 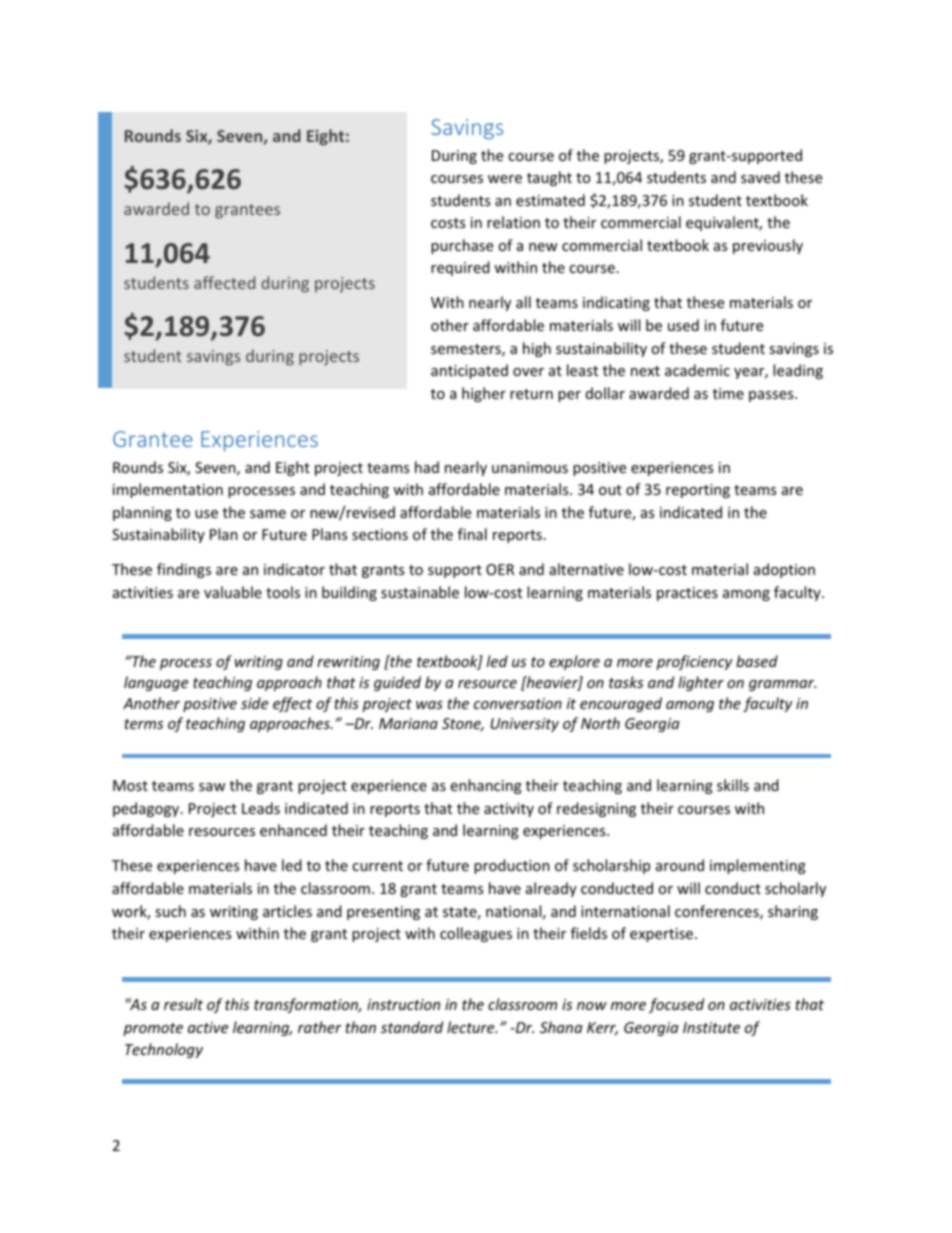 I want to click on saved, so click(x=760, y=177).
